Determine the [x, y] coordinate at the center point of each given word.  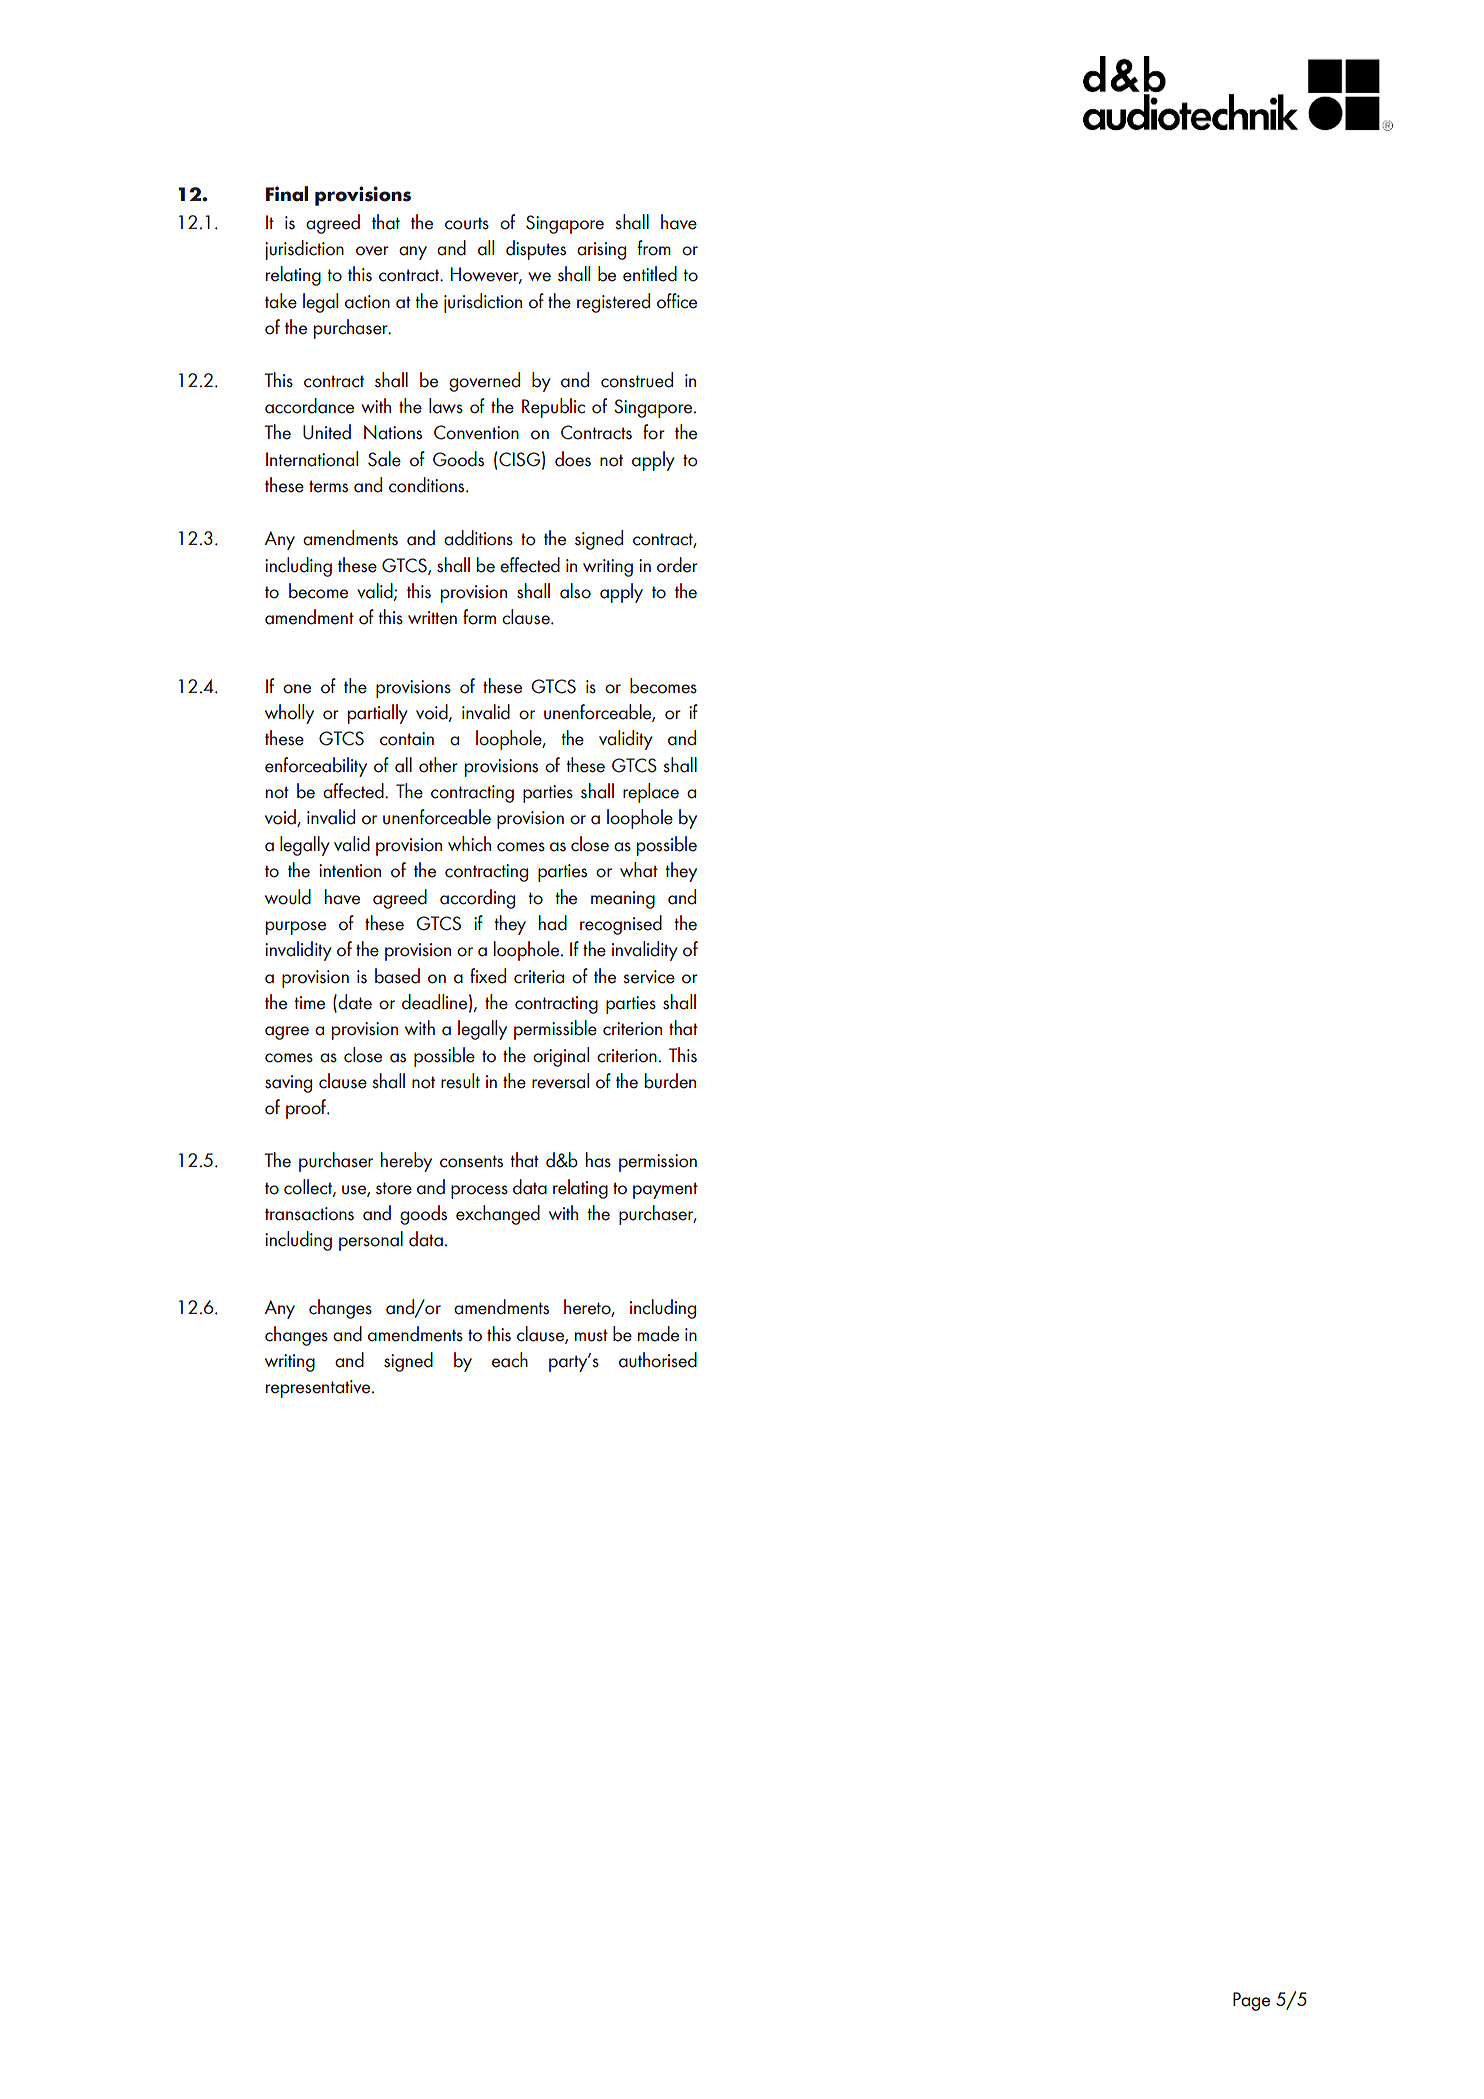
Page [1251, 2001]
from [654, 248]
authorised [658, 1360]
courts [467, 223]
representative [319, 1389]
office [677, 301]
